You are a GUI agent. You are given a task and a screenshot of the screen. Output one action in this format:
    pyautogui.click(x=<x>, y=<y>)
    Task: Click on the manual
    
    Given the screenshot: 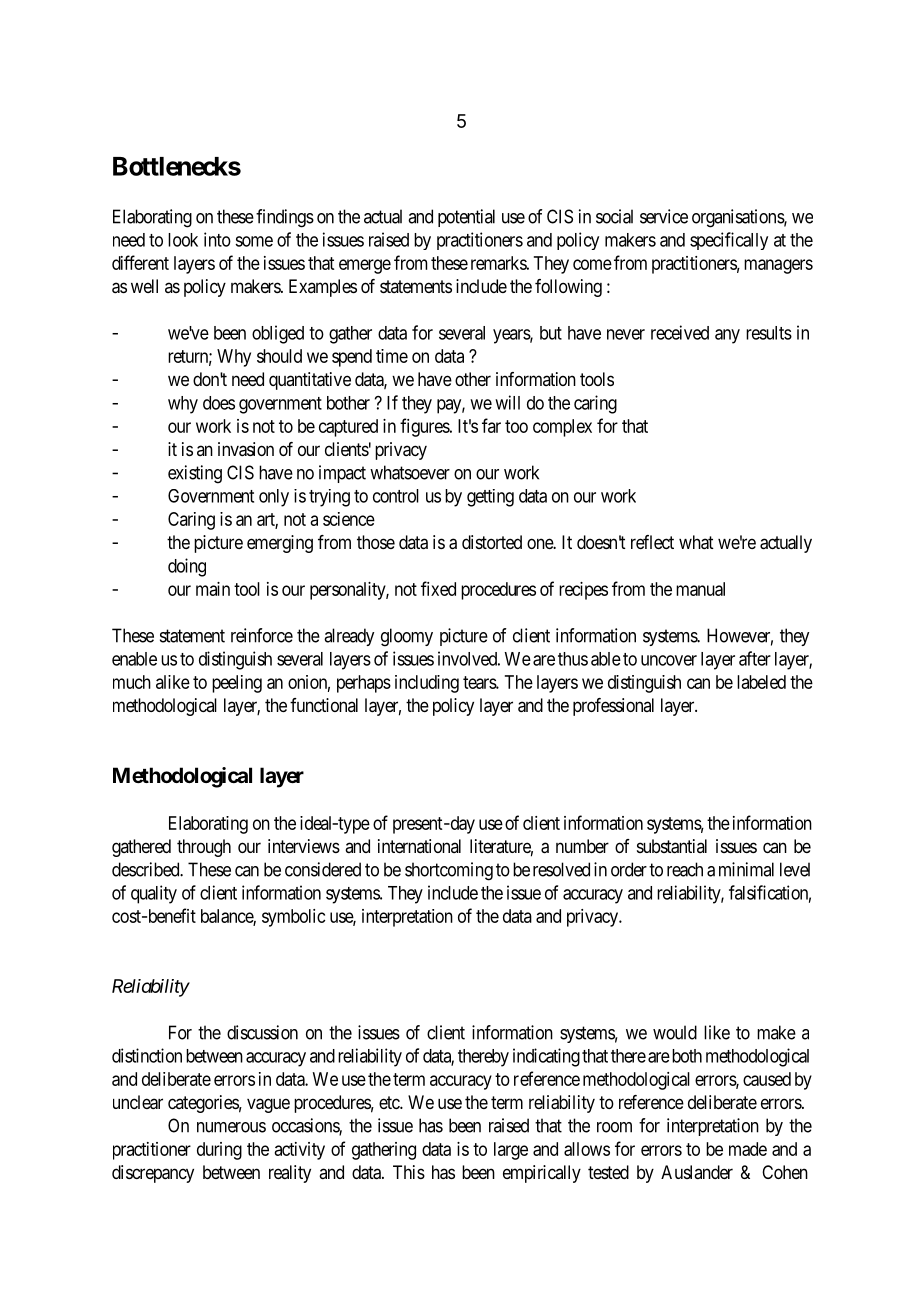 What is the action you would take?
    pyautogui.click(x=700, y=589)
